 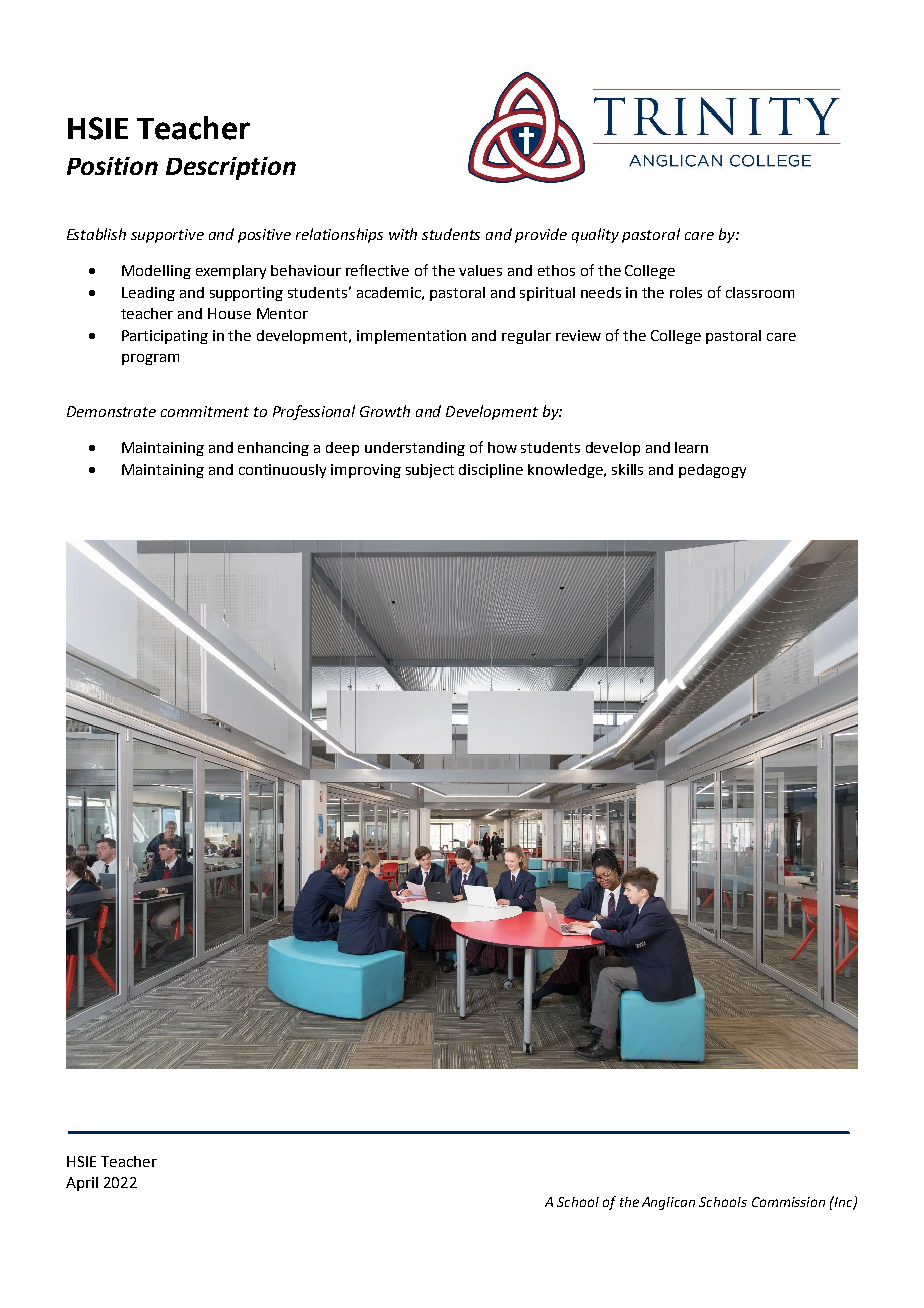 What do you see at coordinates (668, 1203) in the page?
I see `Anglican` at bounding box center [668, 1203].
